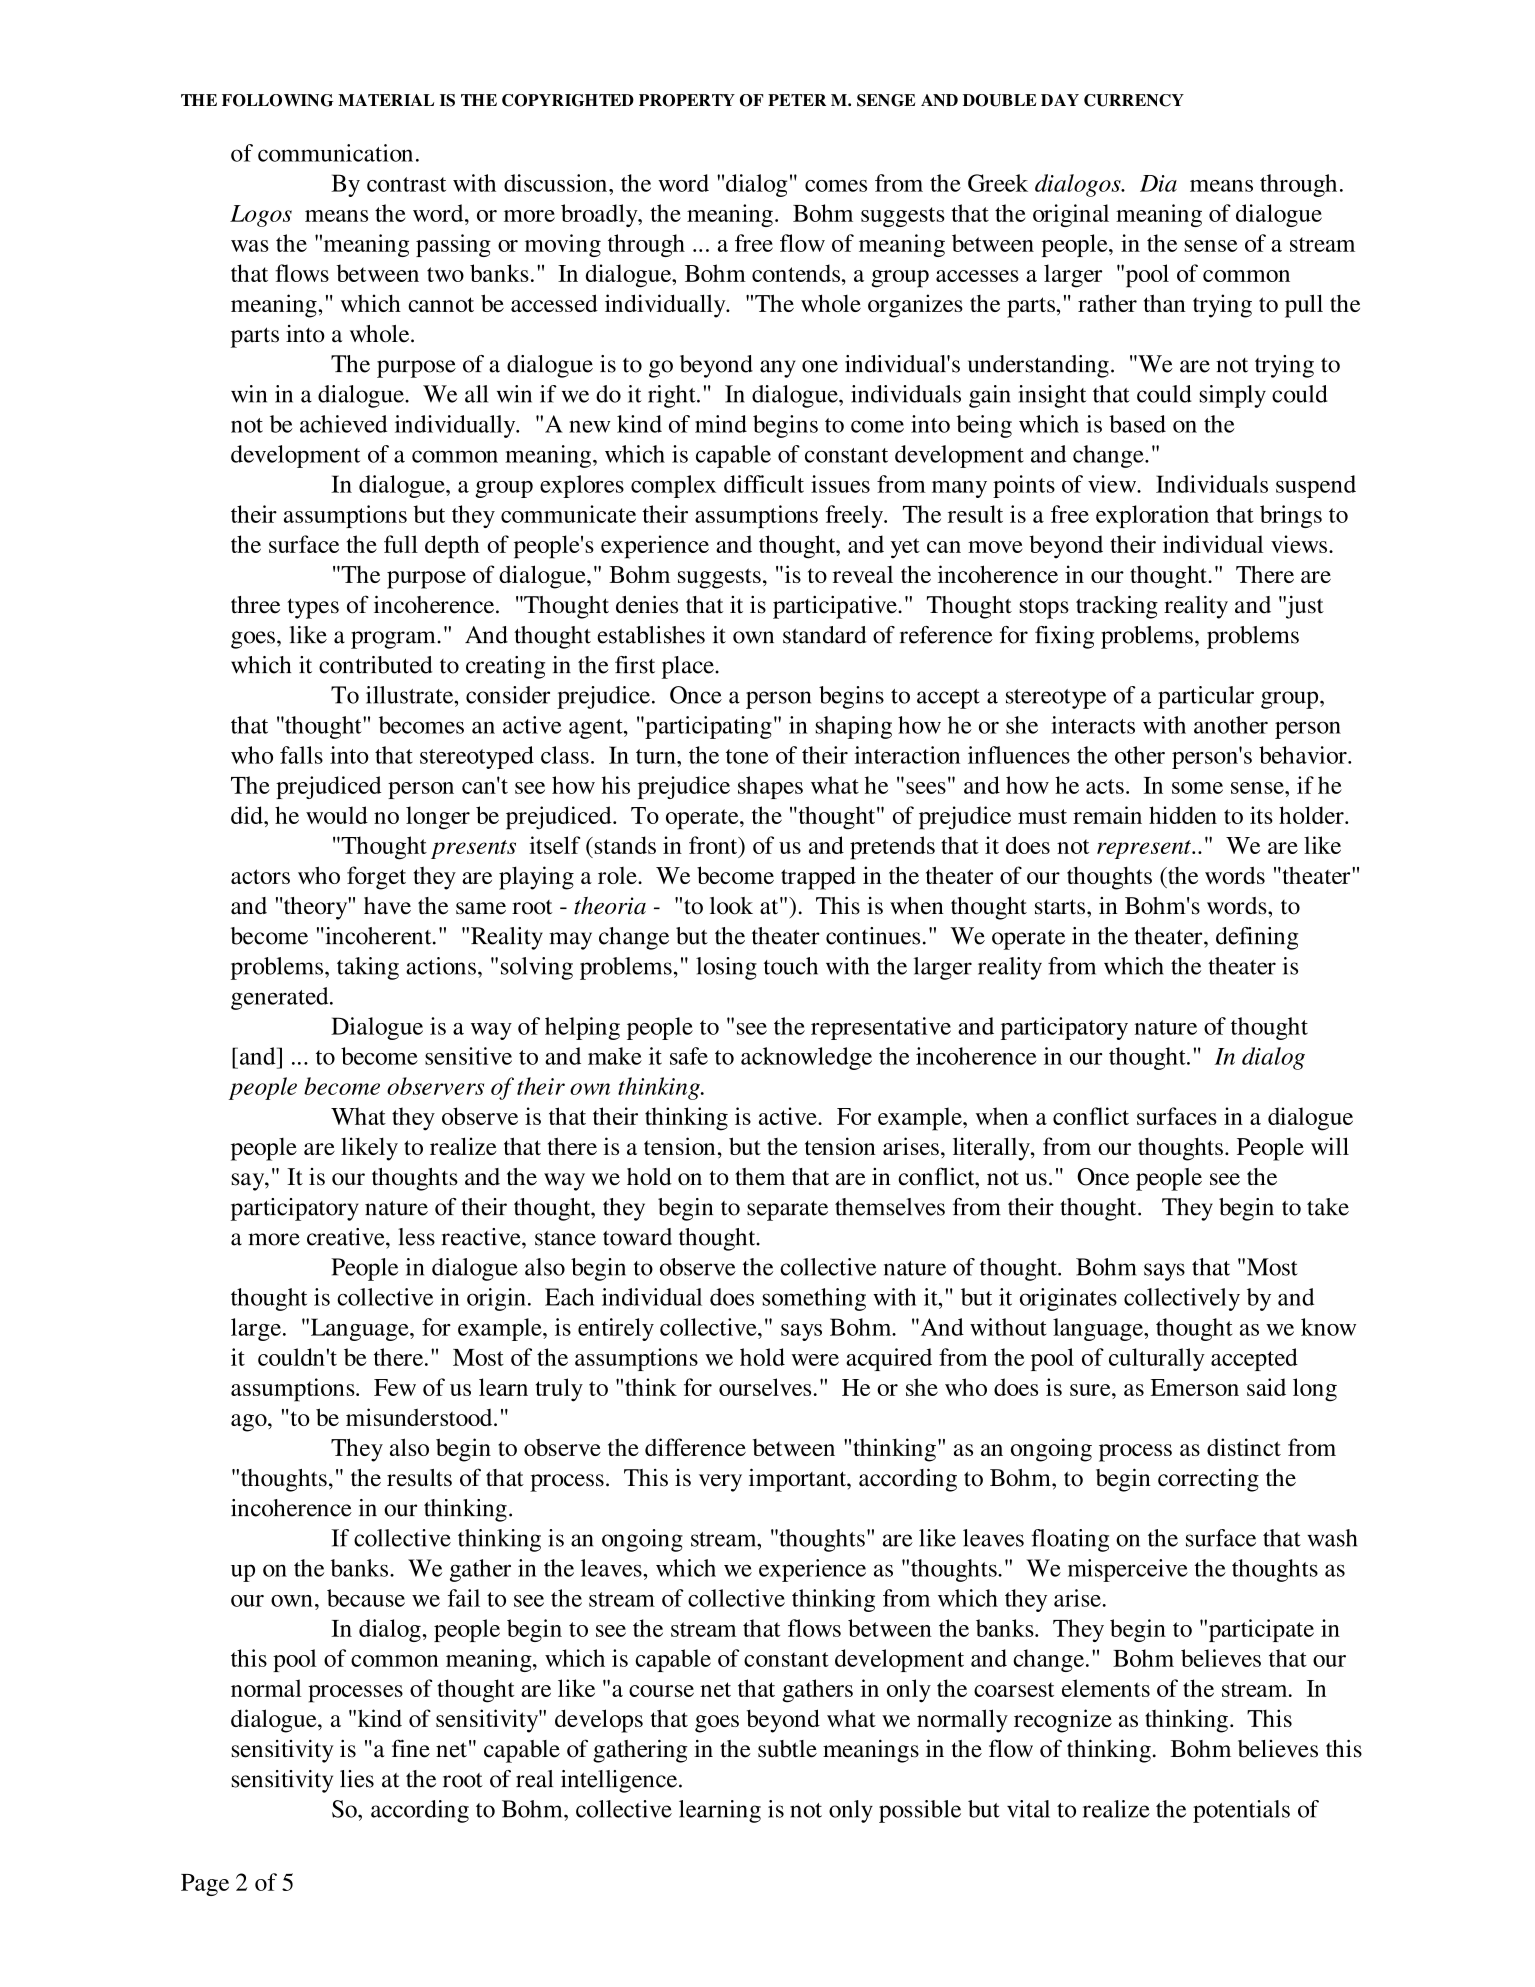 Image resolution: width=1535 pixels, height=1987 pixels. I want to click on falls, so click(301, 755).
